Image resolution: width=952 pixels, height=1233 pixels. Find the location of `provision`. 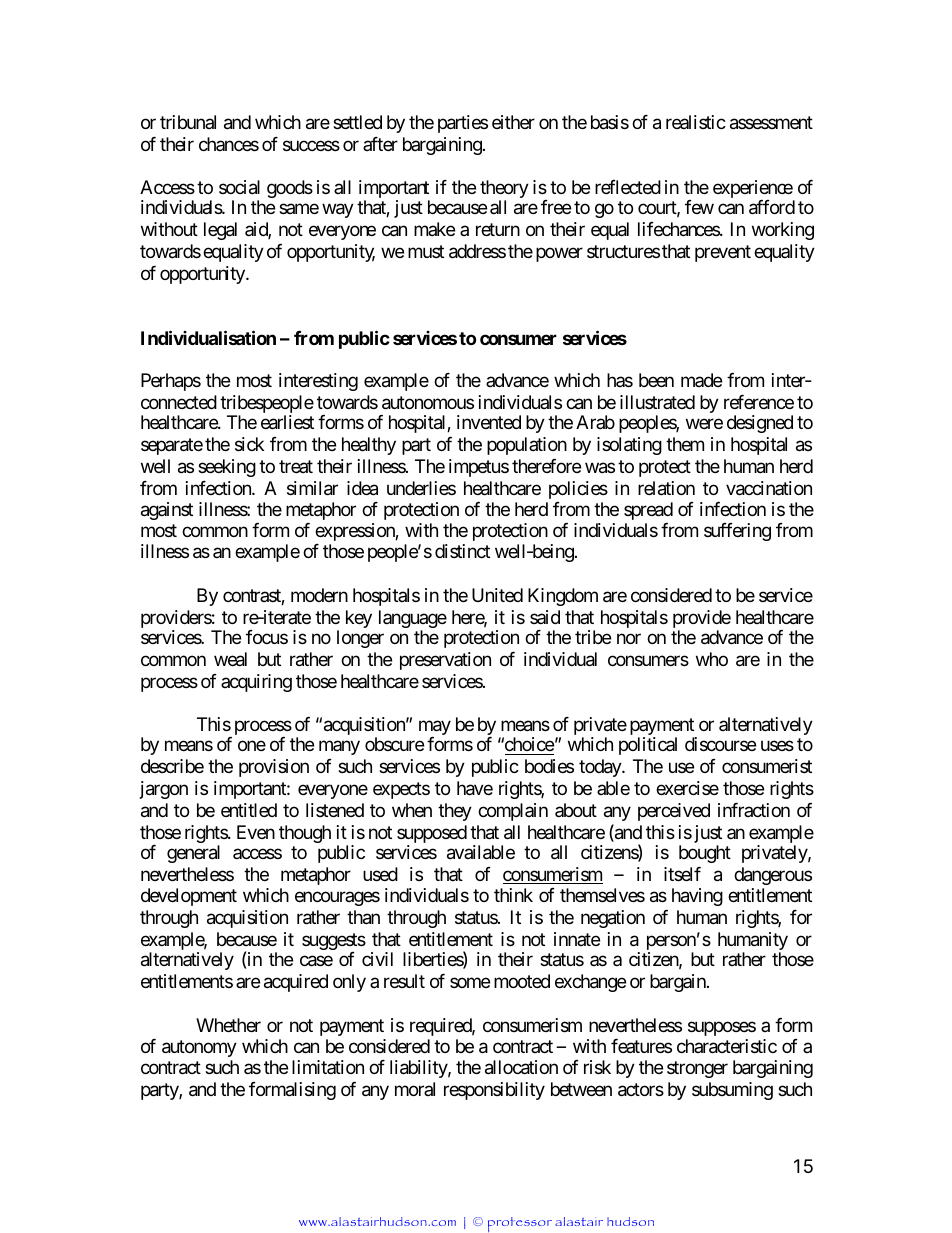

provision is located at coordinates (274, 768).
